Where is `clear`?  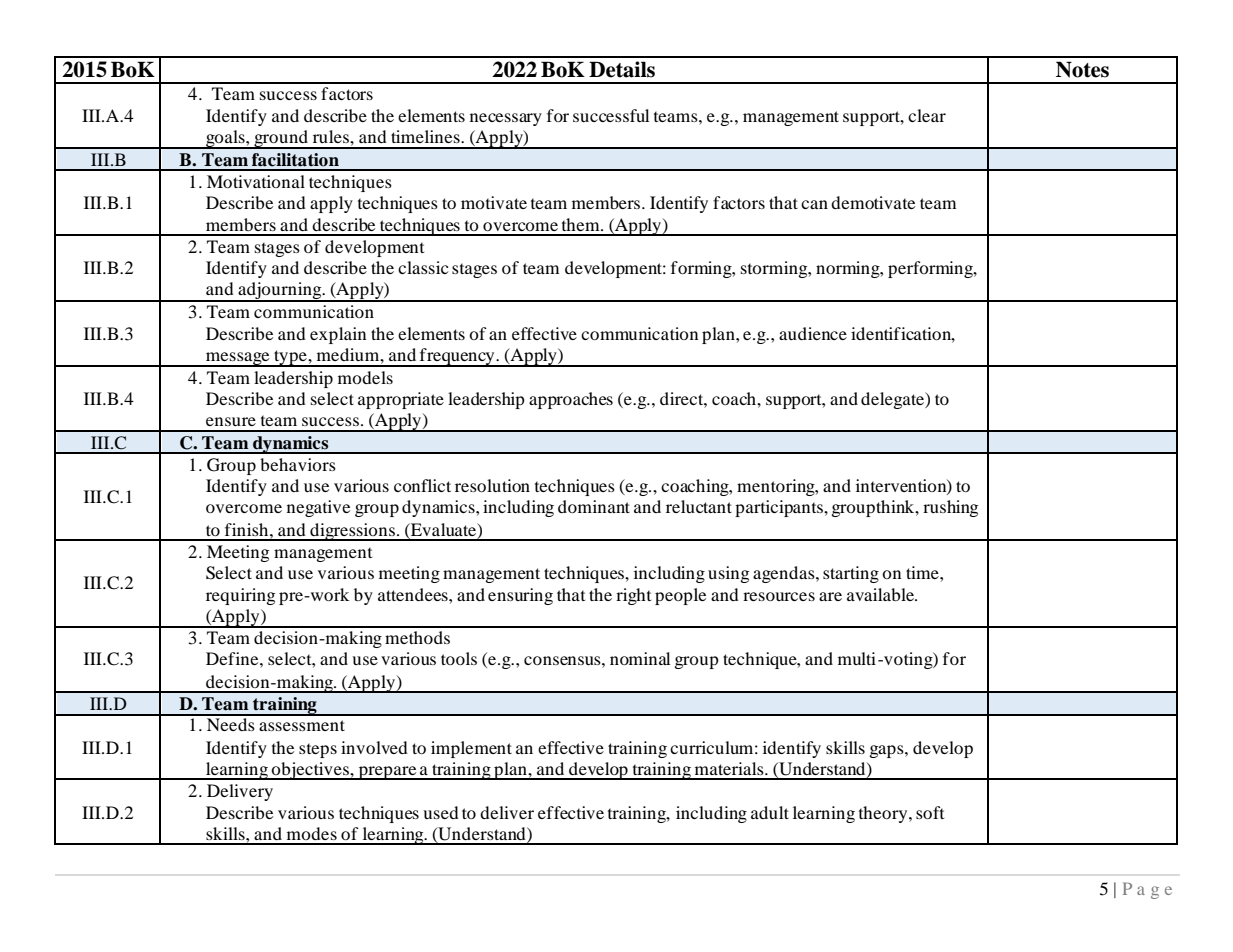
clear is located at coordinates (927, 115).
